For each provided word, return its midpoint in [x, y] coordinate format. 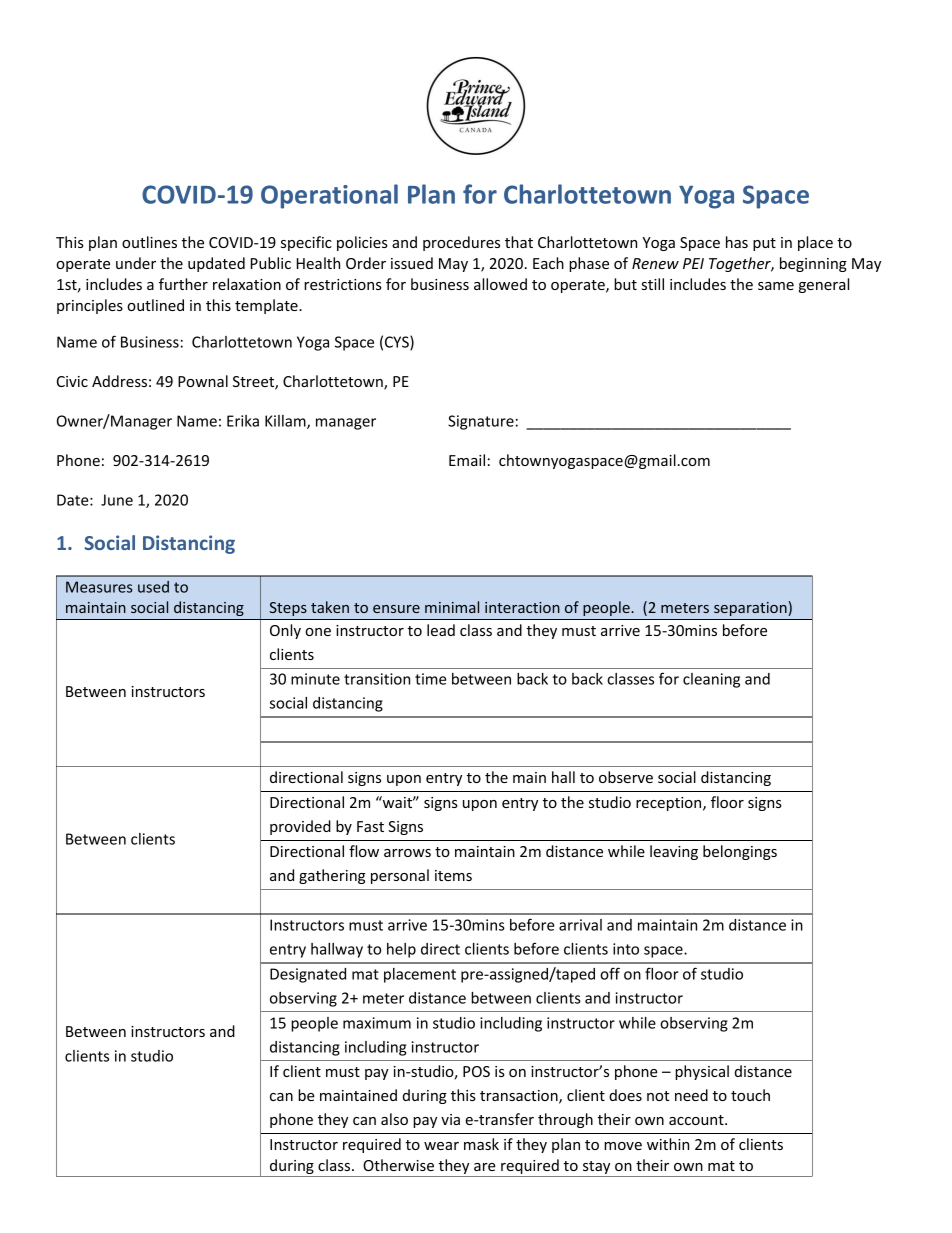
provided [300, 827]
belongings [740, 852]
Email [467, 460]
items [453, 875]
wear [441, 1146]
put [764, 244]
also [394, 1119]
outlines [149, 242]
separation [750, 609]
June [117, 500]
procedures [461, 243]
